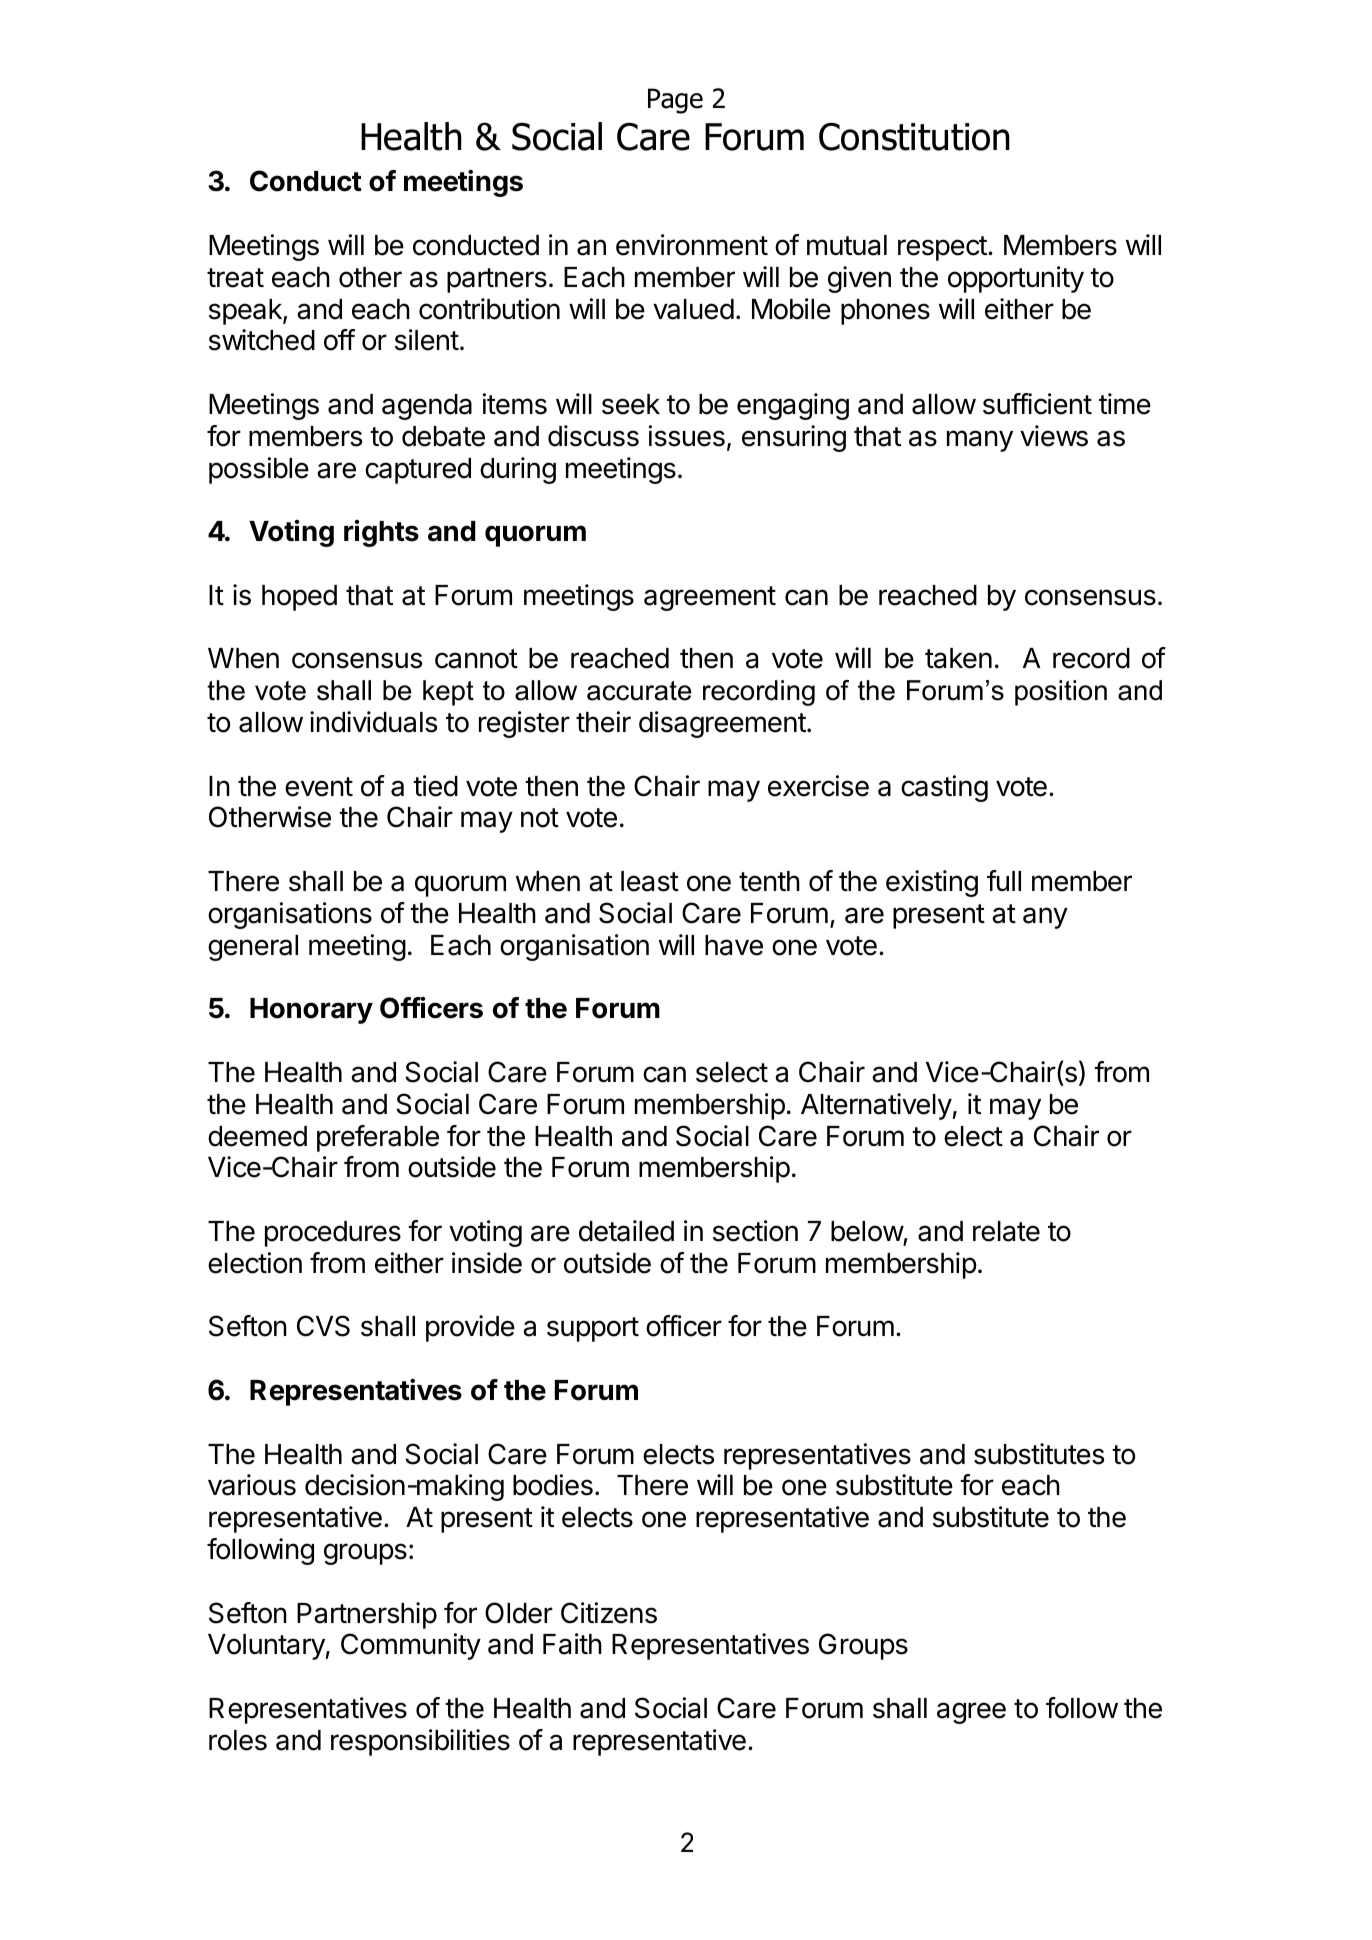  What do you see at coordinates (411, 1646) in the screenshot?
I see `Community` at bounding box center [411, 1646].
